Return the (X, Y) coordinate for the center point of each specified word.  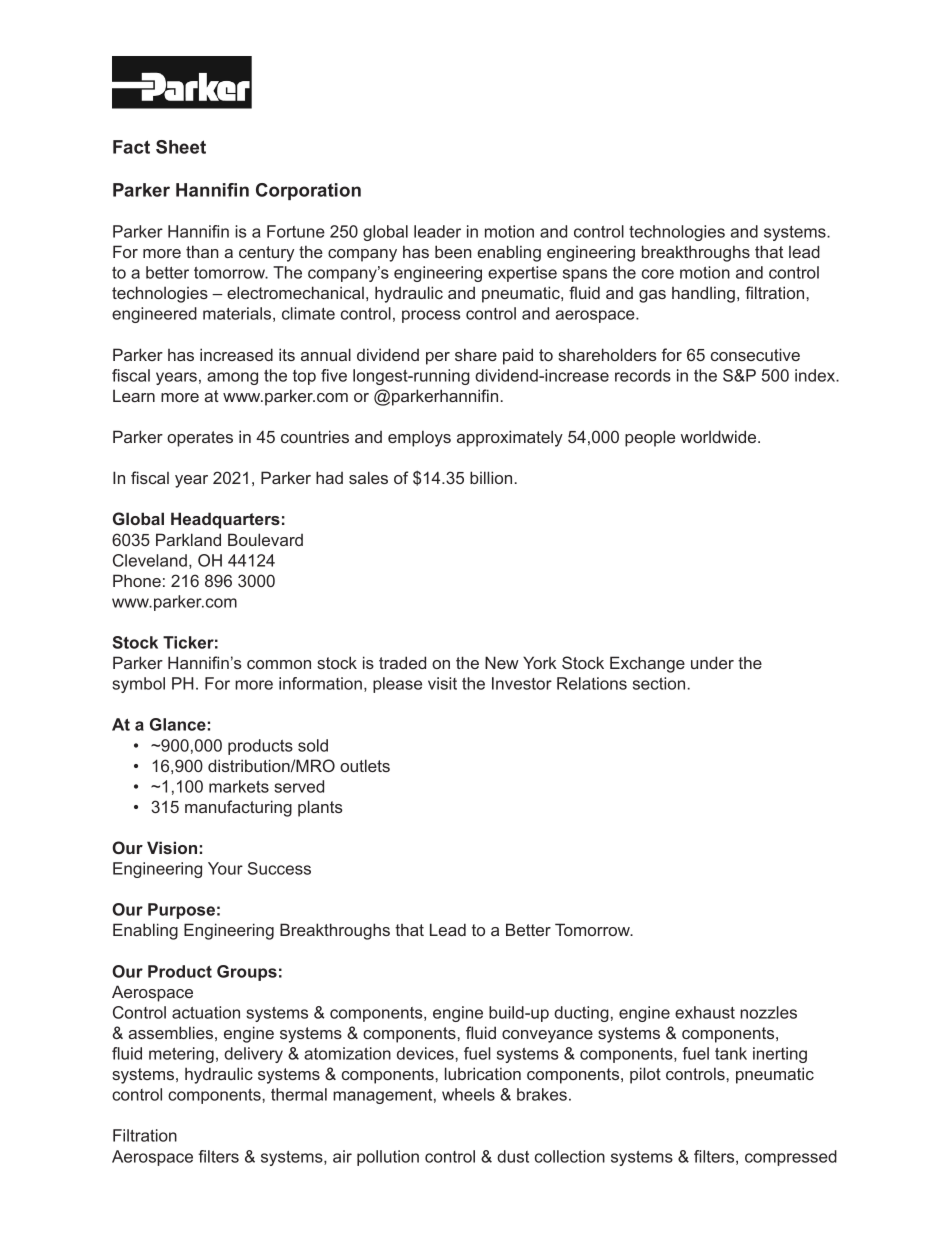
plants (320, 808)
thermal (299, 1094)
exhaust (705, 1012)
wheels (468, 1094)
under (712, 662)
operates (200, 439)
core (658, 274)
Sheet (181, 147)
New (502, 662)
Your (225, 868)
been (453, 251)
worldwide (720, 436)
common (279, 664)
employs (419, 438)
